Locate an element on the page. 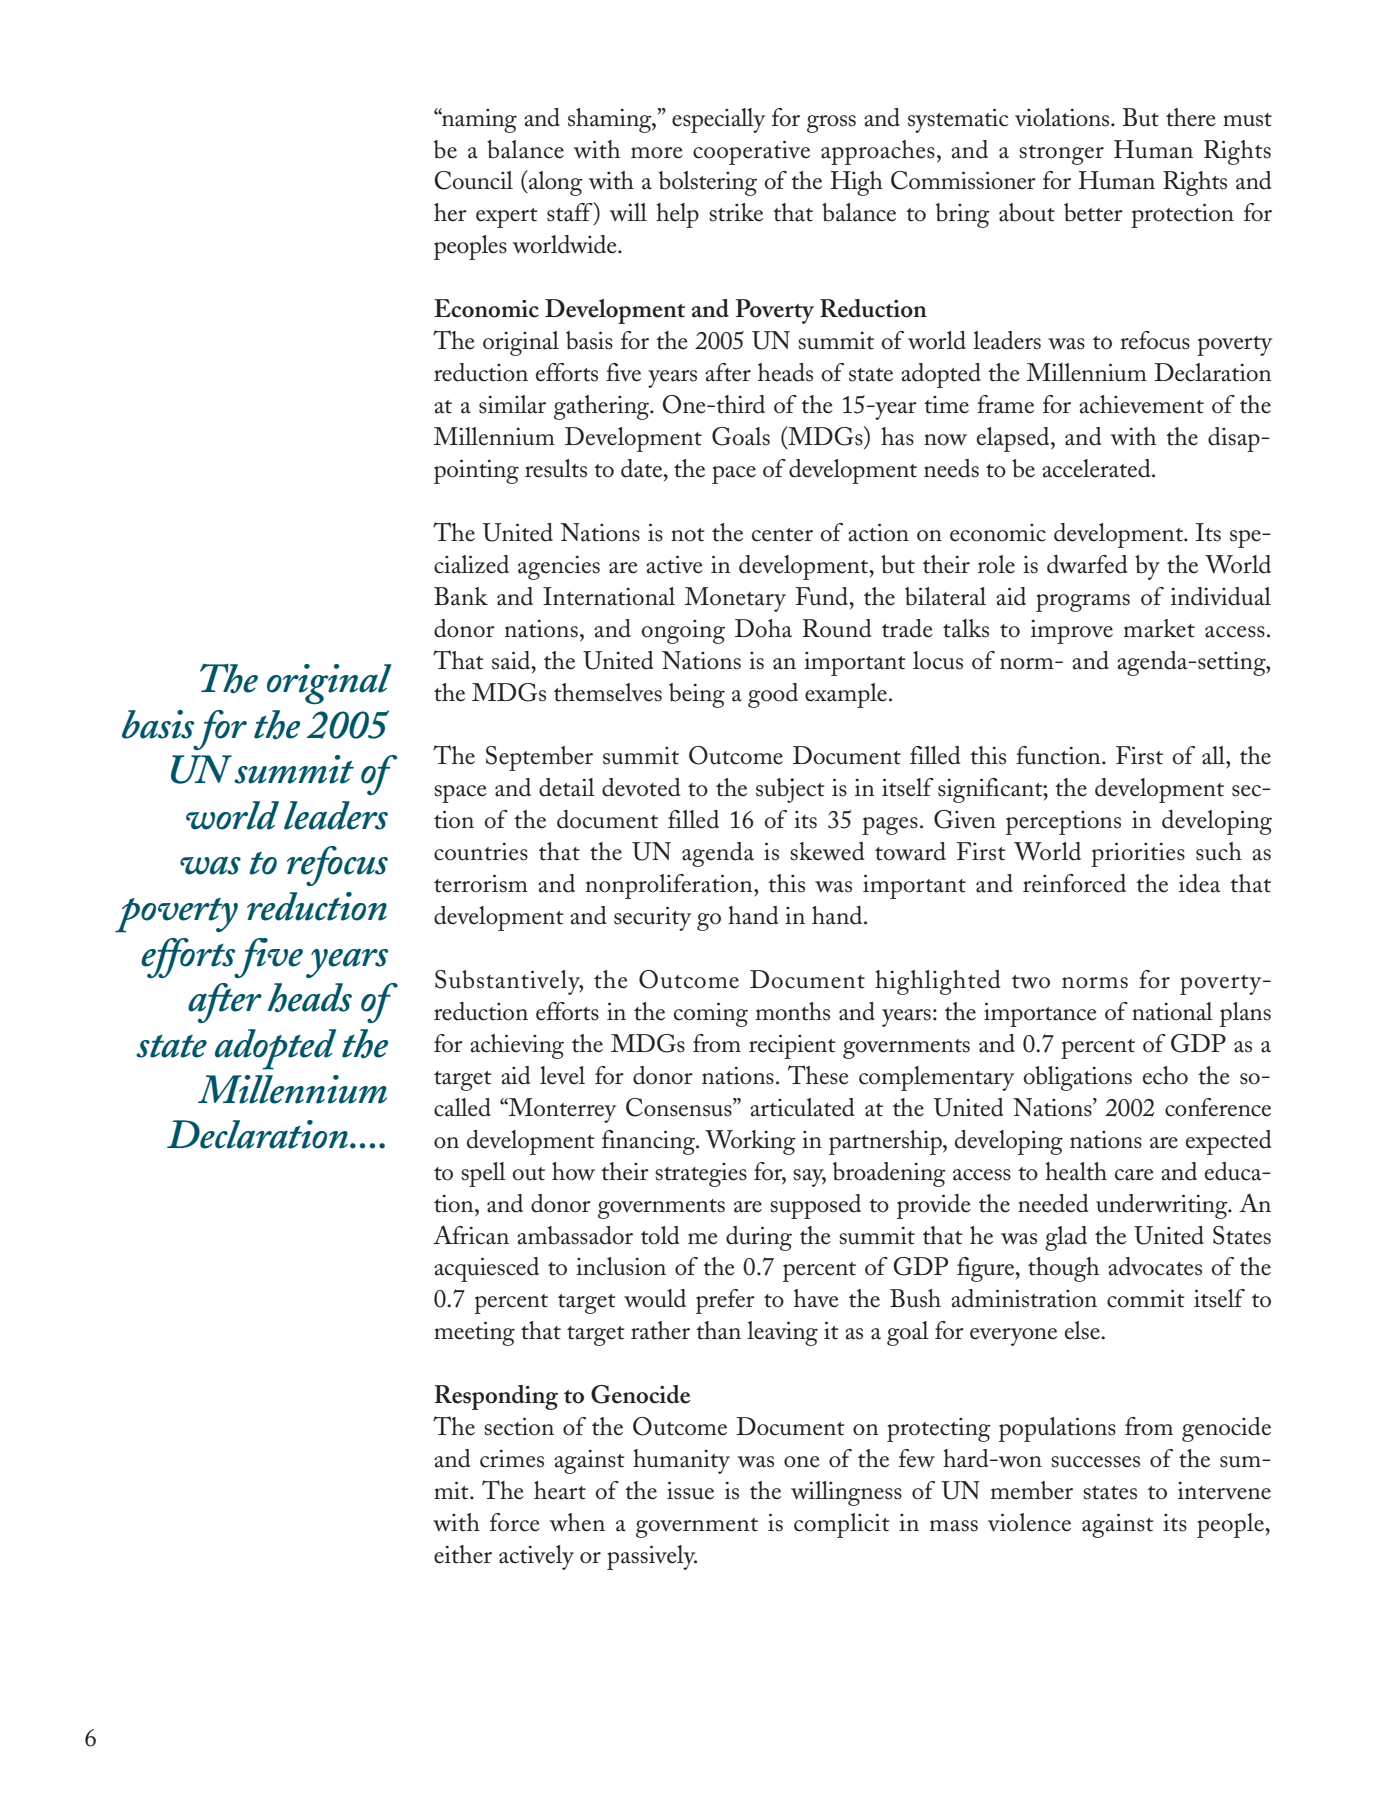 Image resolution: width=1397 pixels, height=1807 pixels. there is located at coordinates (1191, 117).
